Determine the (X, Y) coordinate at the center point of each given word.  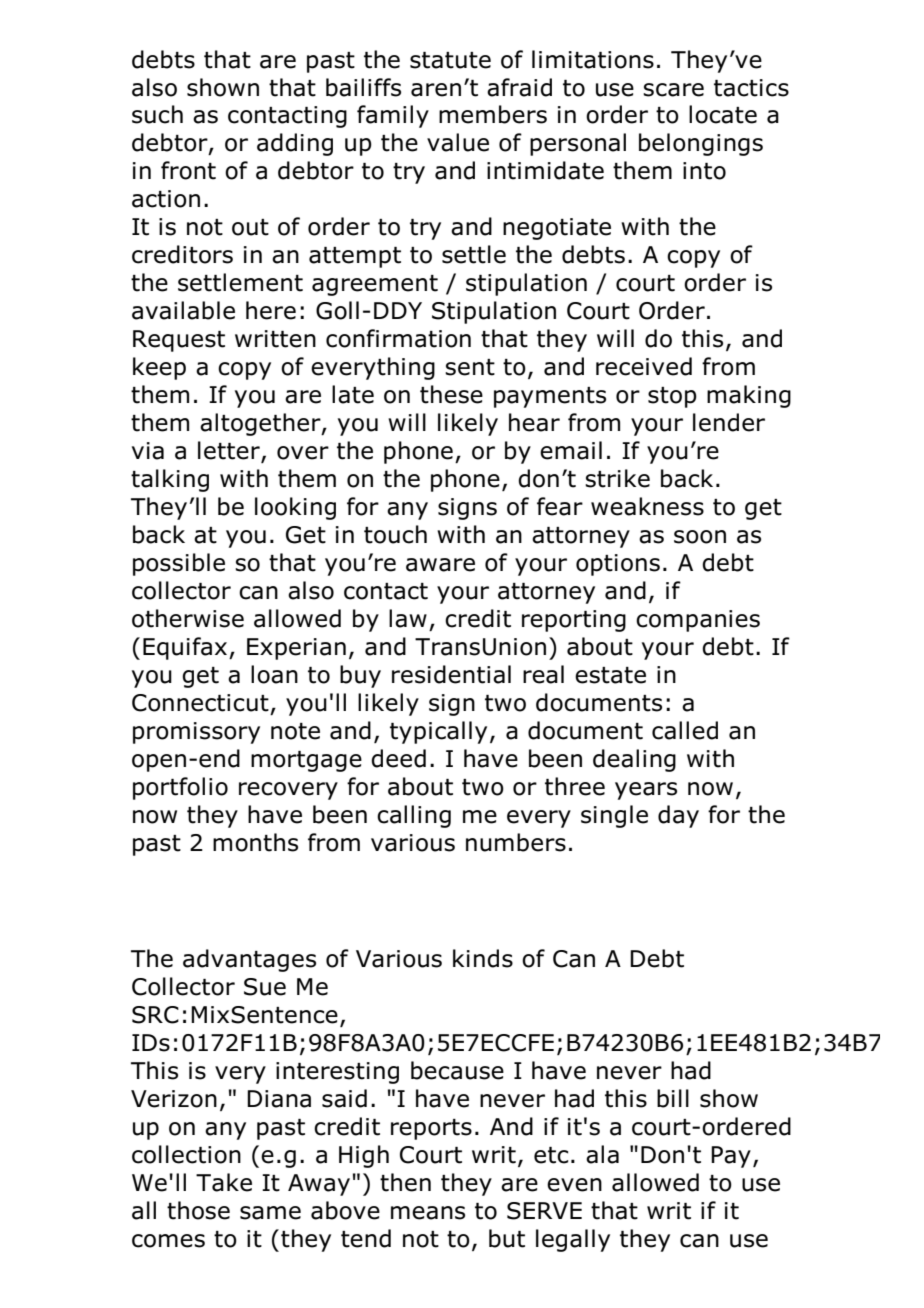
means (428, 1213)
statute (450, 60)
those (198, 1210)
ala (602, 1154)
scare (673, 90)
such (157, 114)
